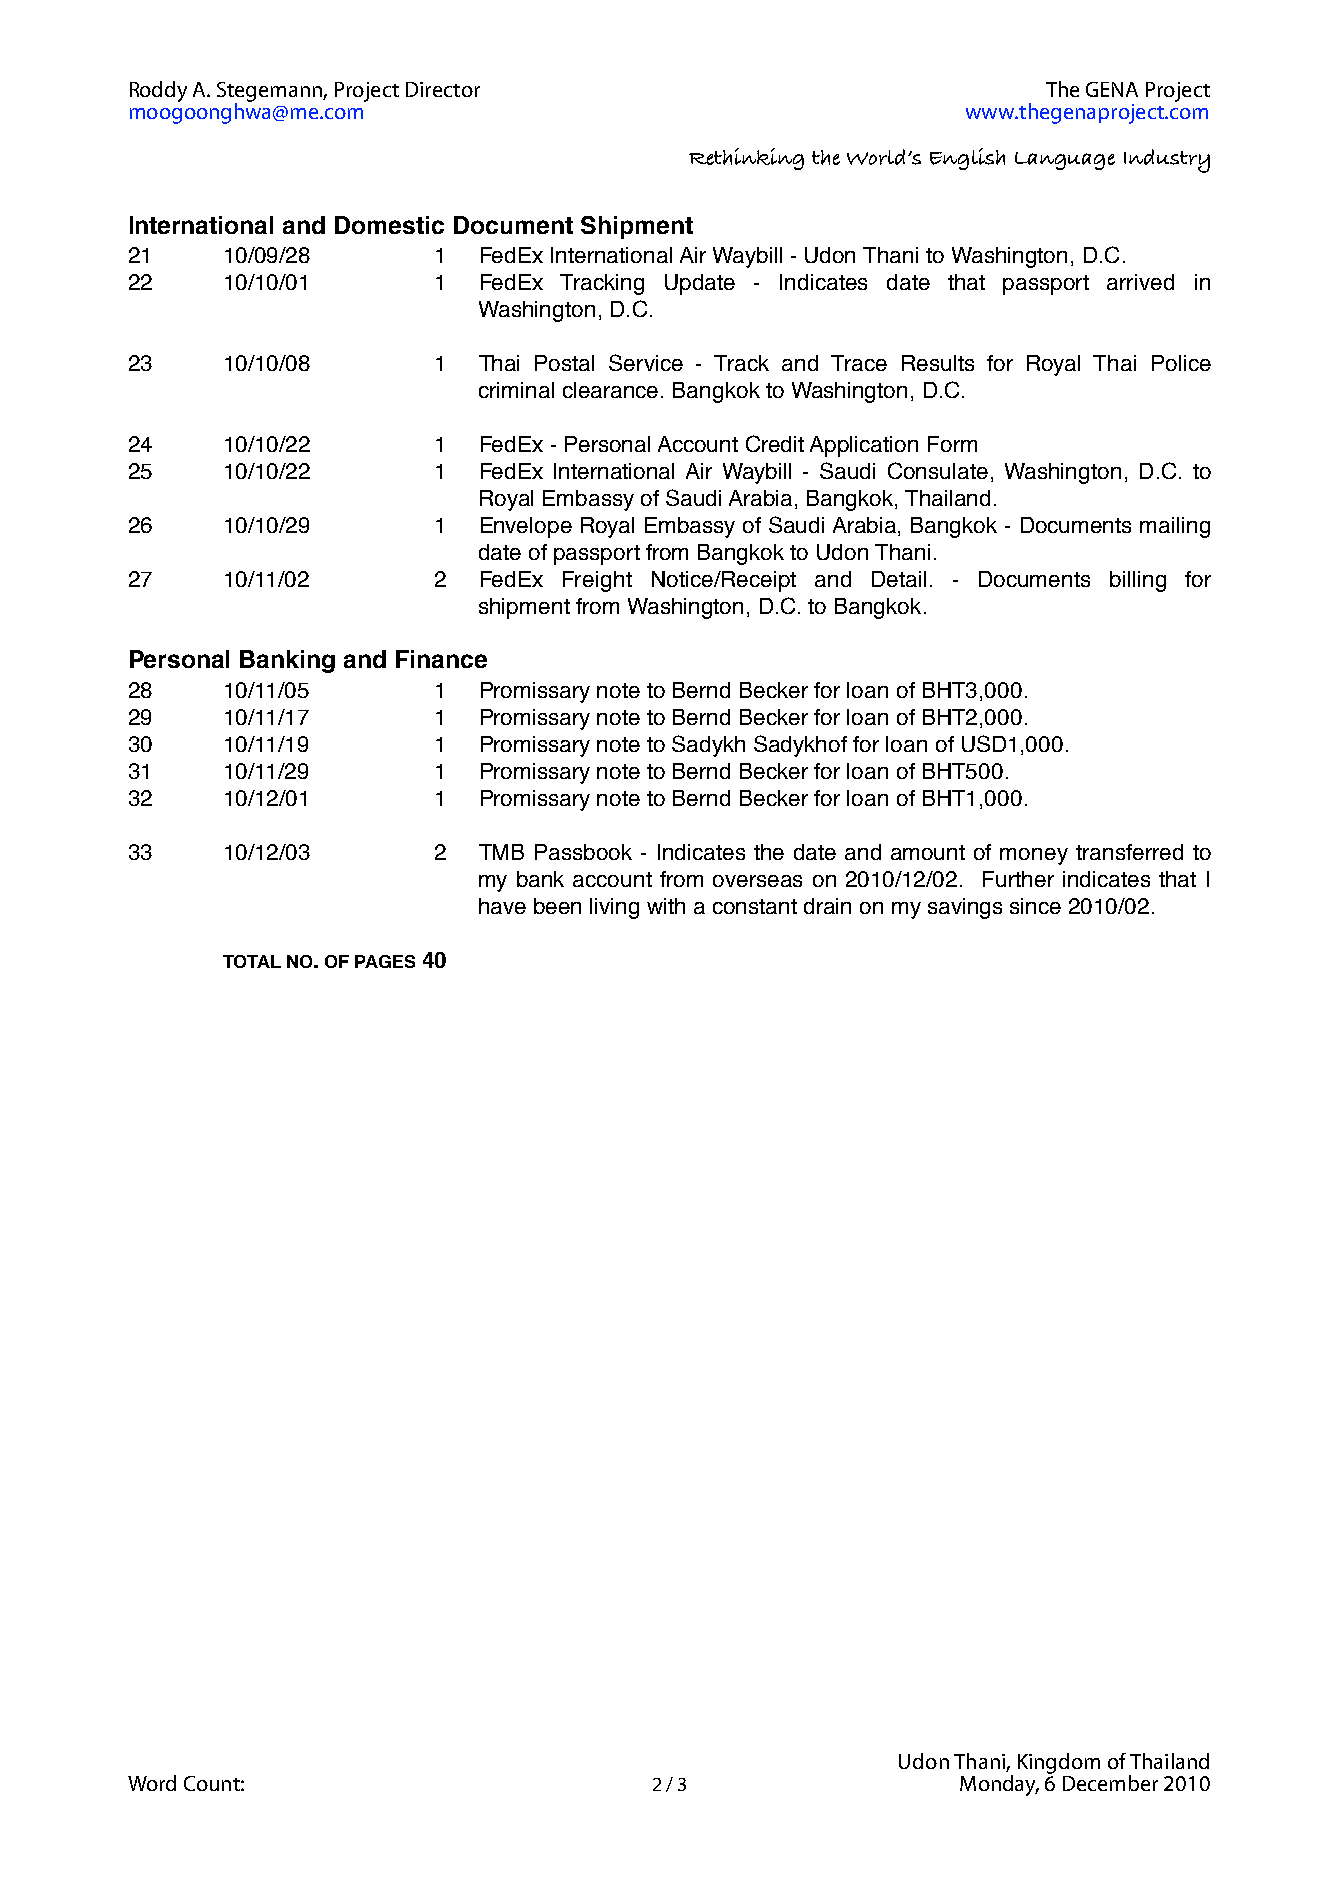 The image size is (1339, 1895). I want to click on Language, so click(1065, 161).
